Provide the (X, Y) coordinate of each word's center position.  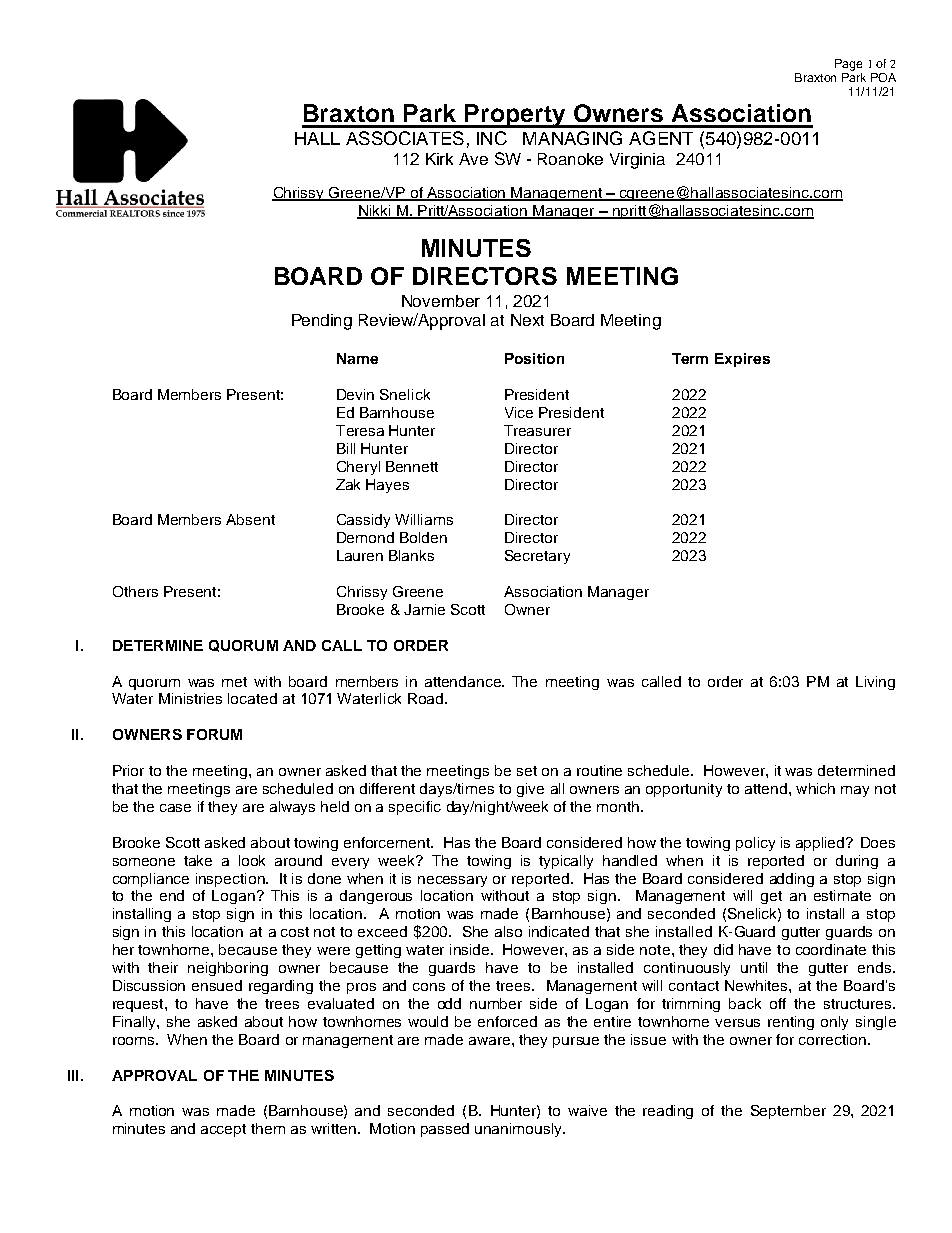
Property (516, 116)
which (815, 788)
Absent (250, 519)
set (527, 771)
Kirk (439, 159)
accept (223, 1130)
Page (848, 65)
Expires (742, 360)
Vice (519, 412)
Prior (128, 770)
